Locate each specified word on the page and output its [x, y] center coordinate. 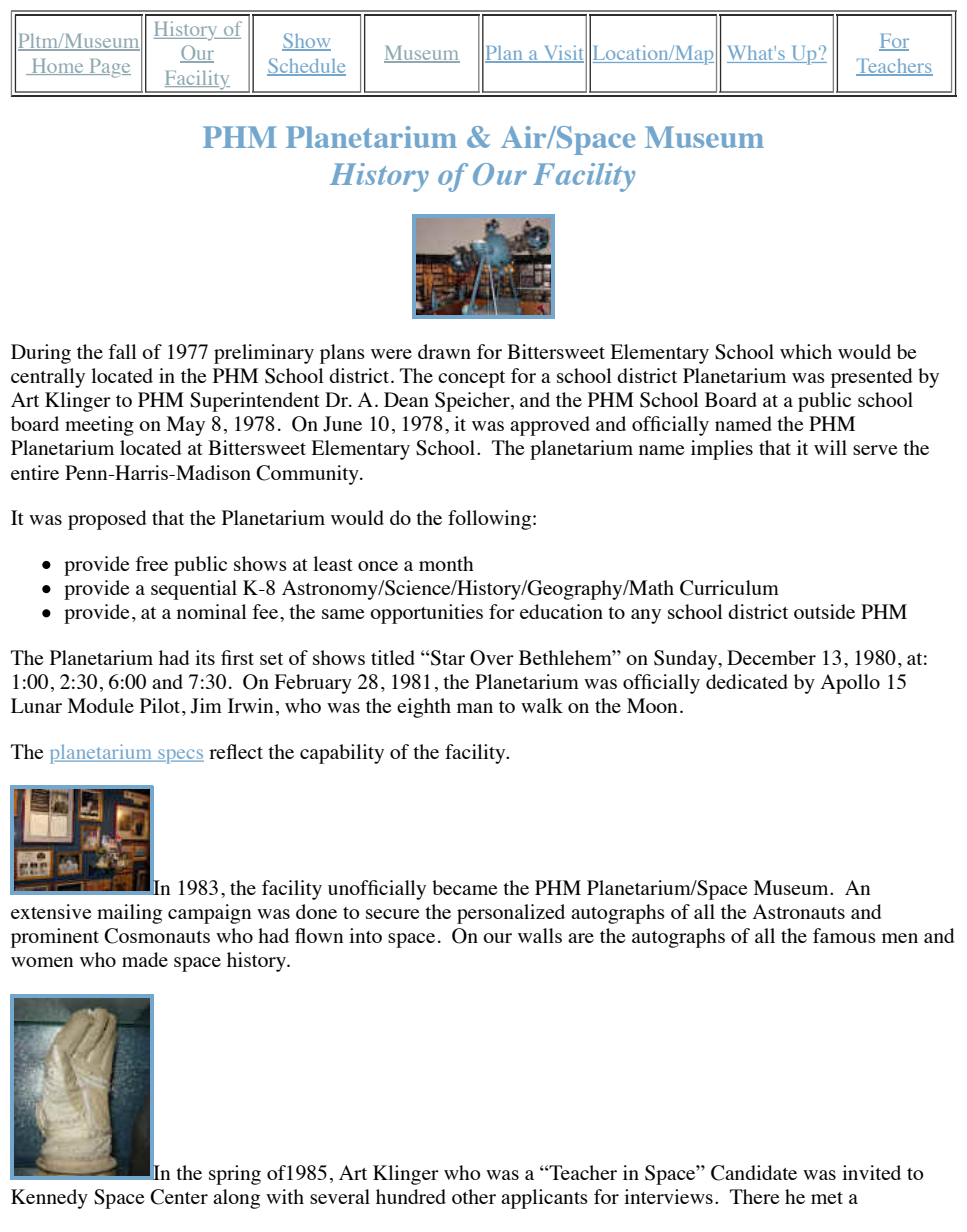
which [806, 351]
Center [179, 1197]
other [474, 1196]
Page [109, 68]
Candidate [754, 1173]
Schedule [306, 66]
